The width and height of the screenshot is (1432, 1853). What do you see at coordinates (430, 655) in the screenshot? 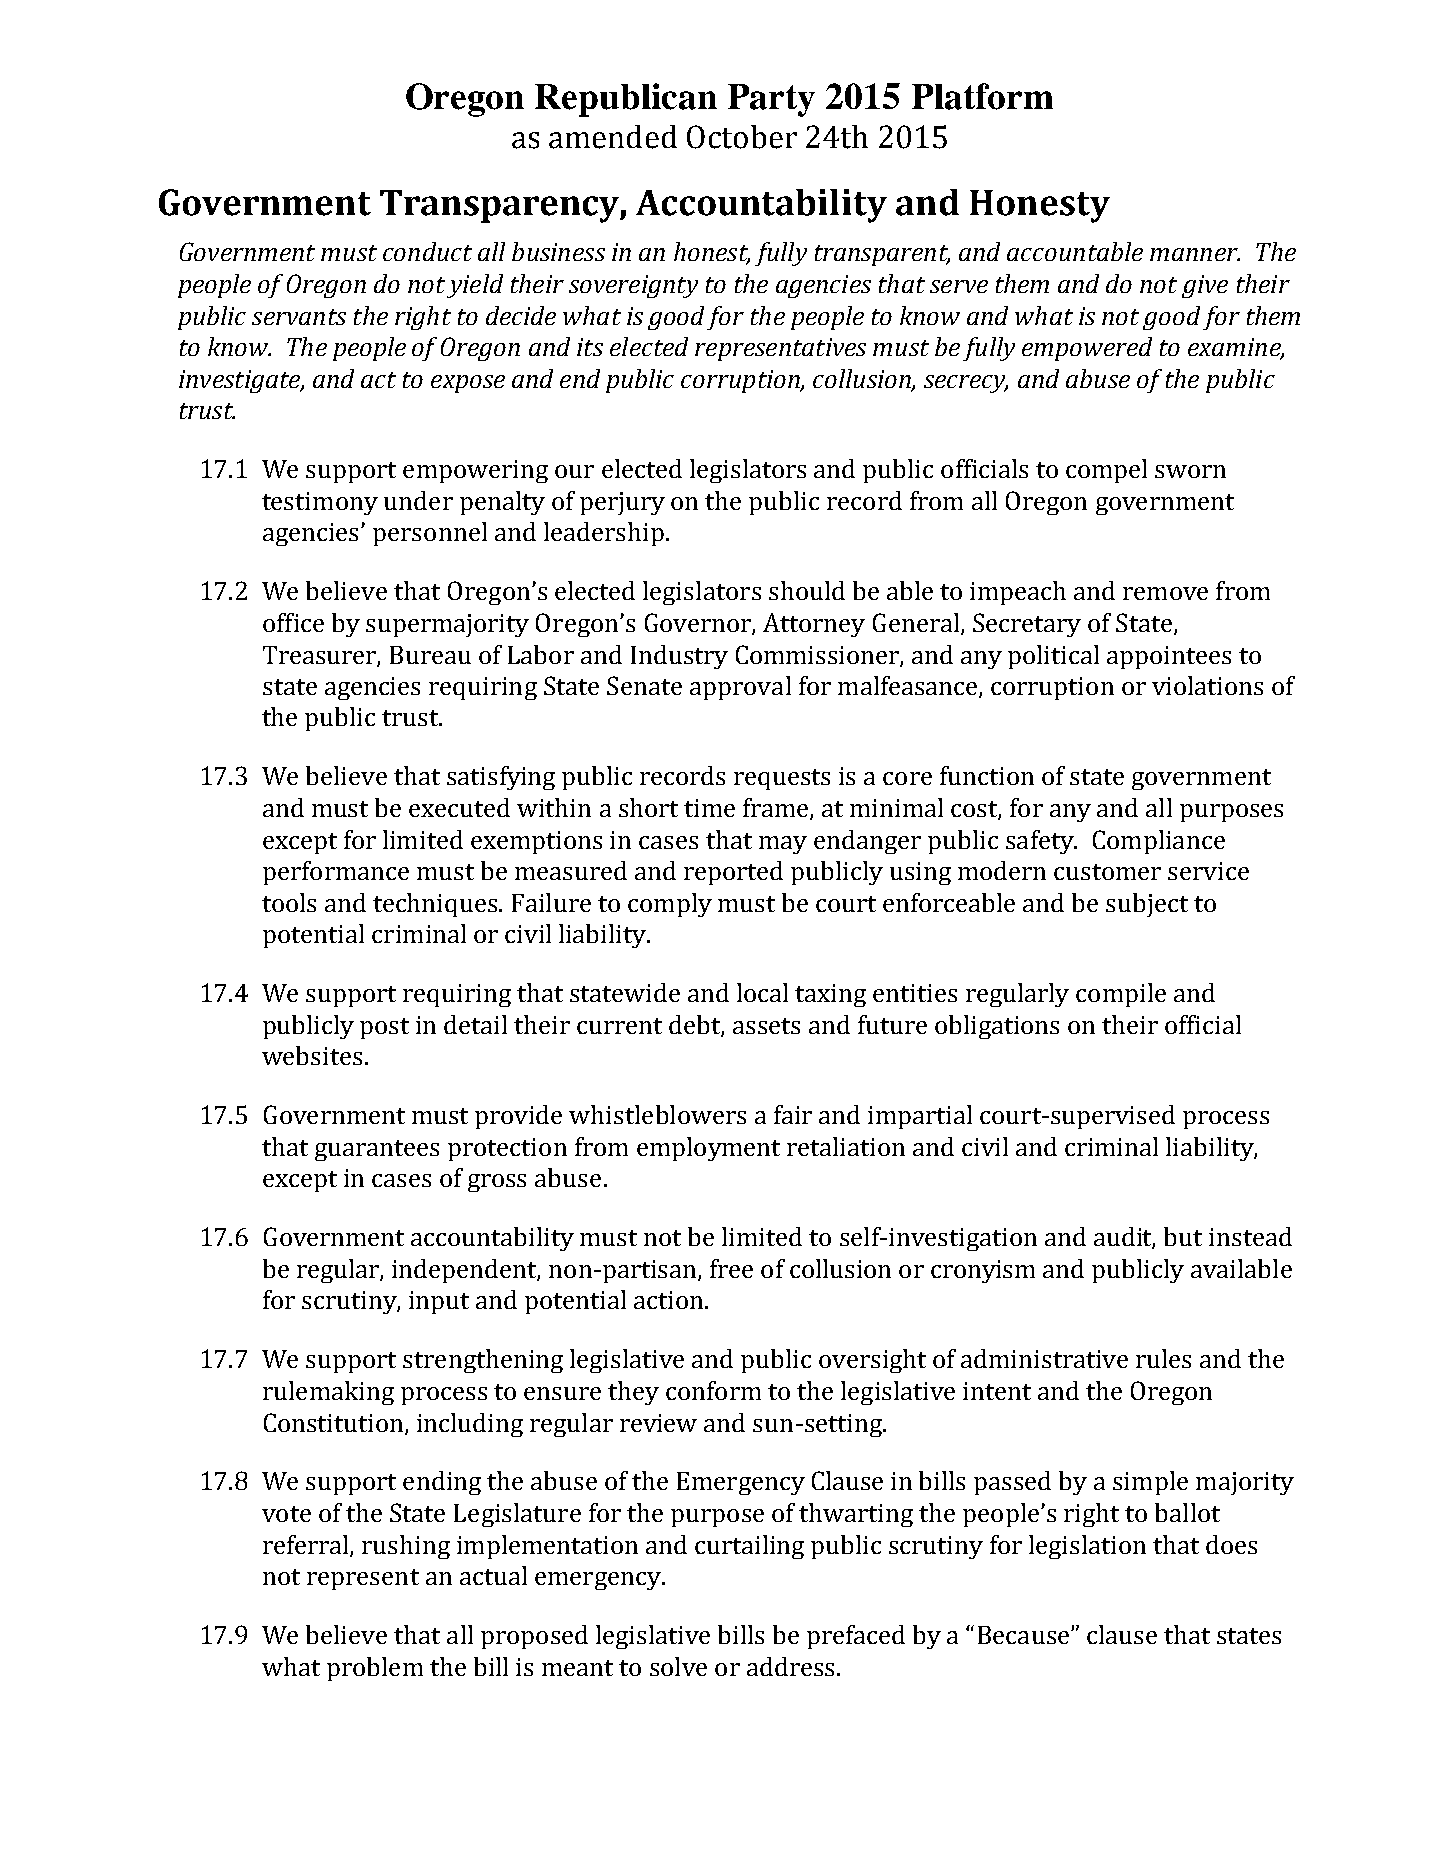
I see `Bureau` at bounding box center [430, 655].
